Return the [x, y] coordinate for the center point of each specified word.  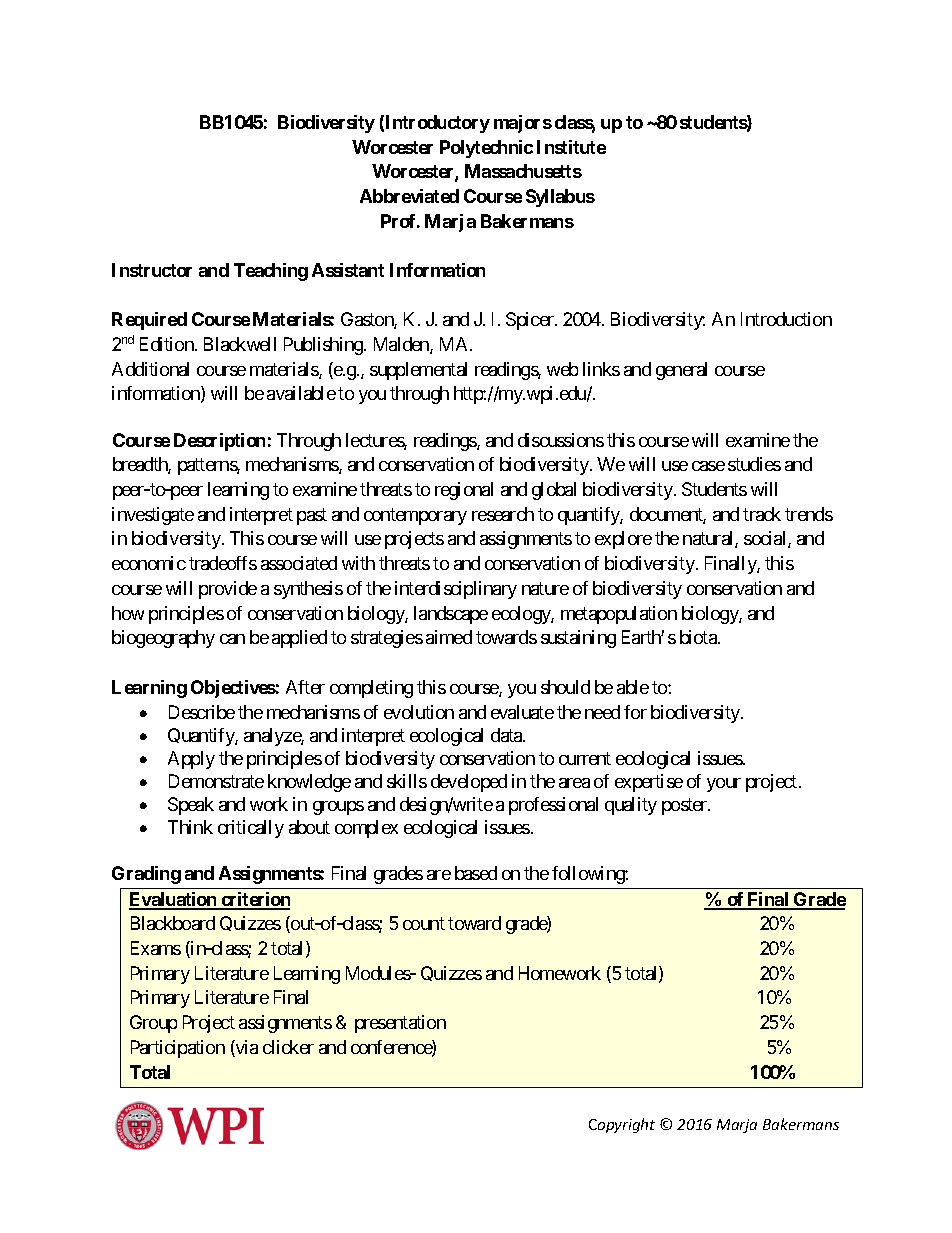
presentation [400, 1024]
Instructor [152, 270]
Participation [178, 1049]
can [232, 639]
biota [699, 637]
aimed [449, 637]
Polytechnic [486, 149]
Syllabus [560, 198]
